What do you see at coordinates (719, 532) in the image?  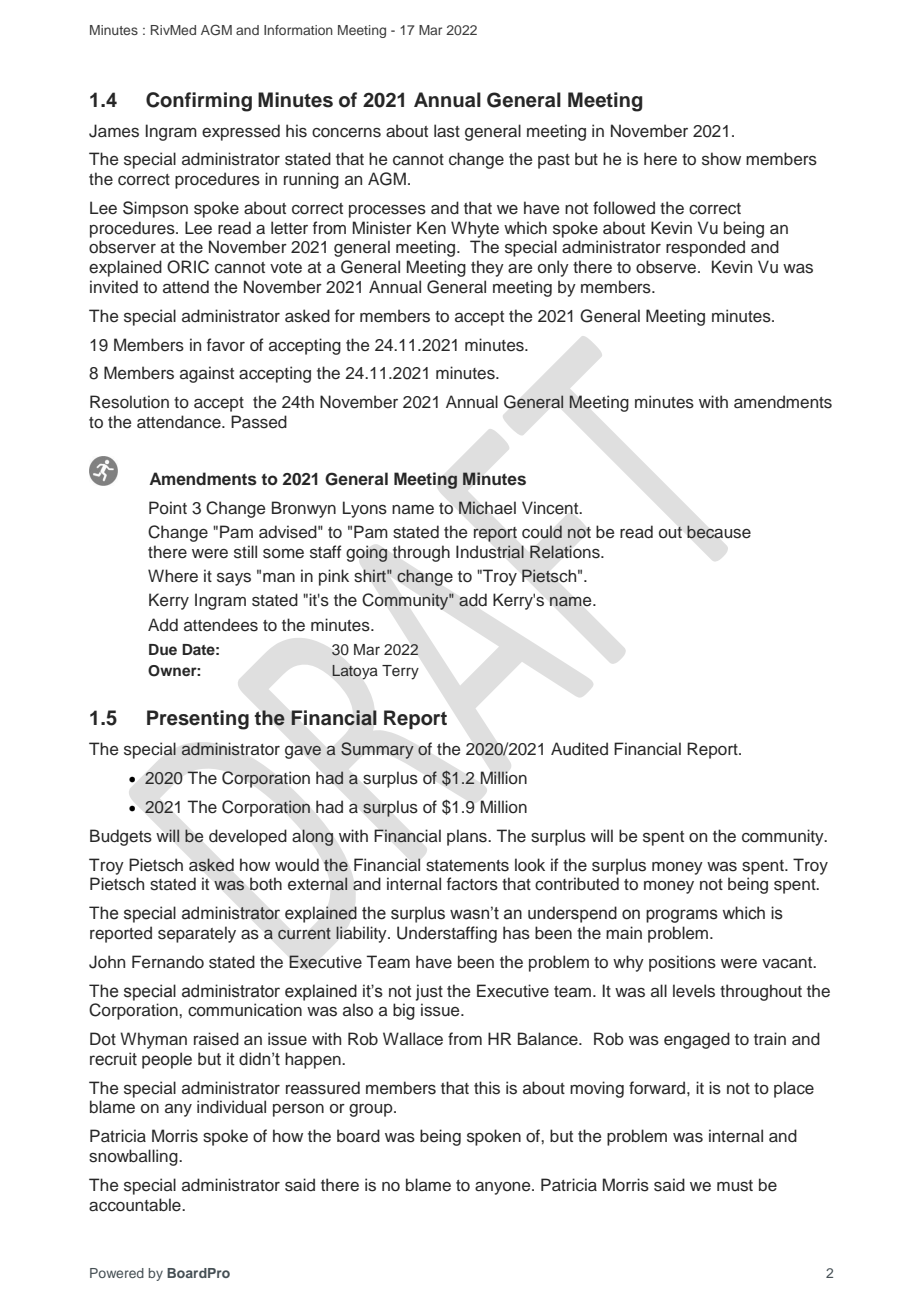 I see `because` at bounding box center [719, 532].
